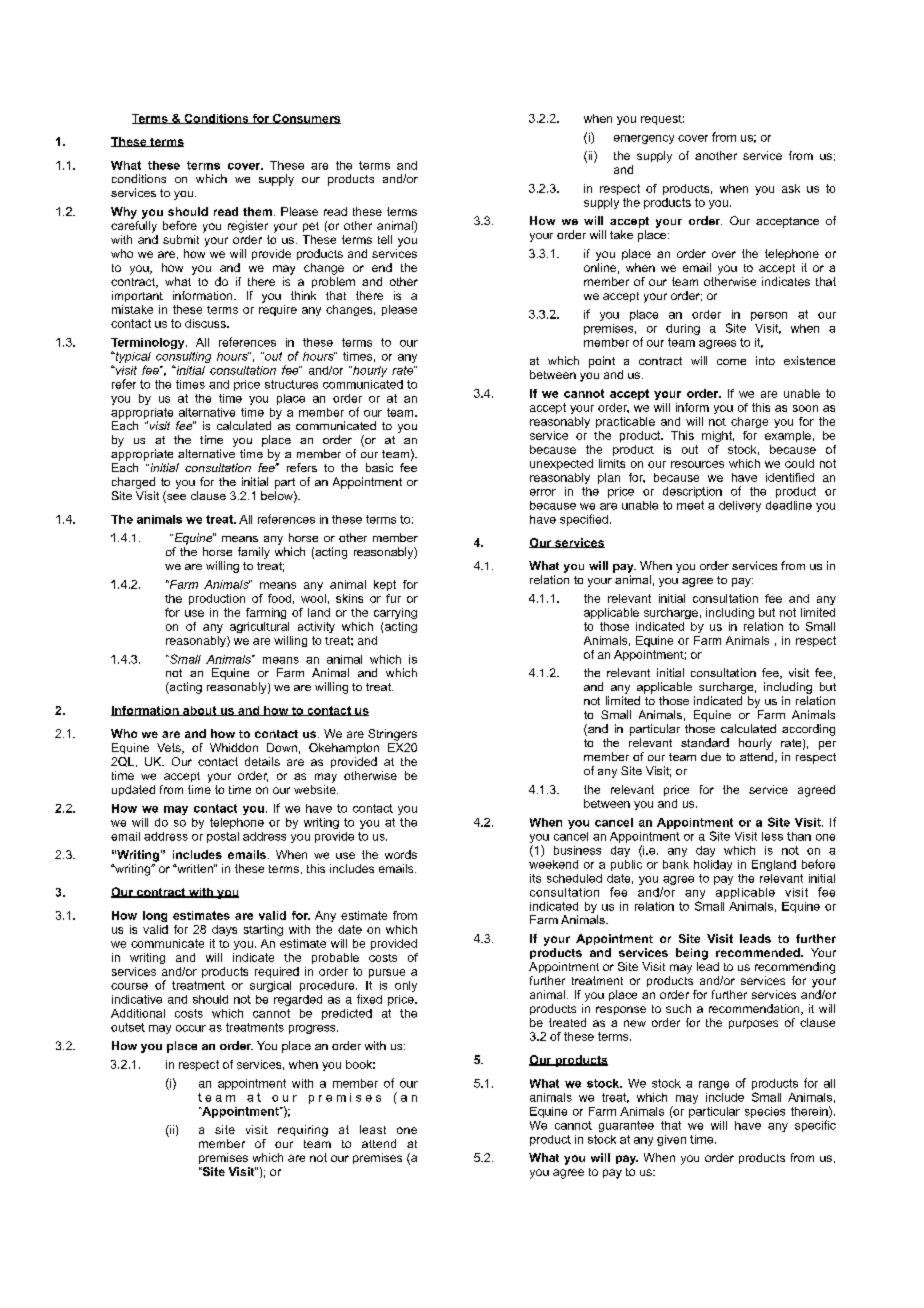 This screenshot has height=1308, width=924. I want to click on words, so click(401, 854).
